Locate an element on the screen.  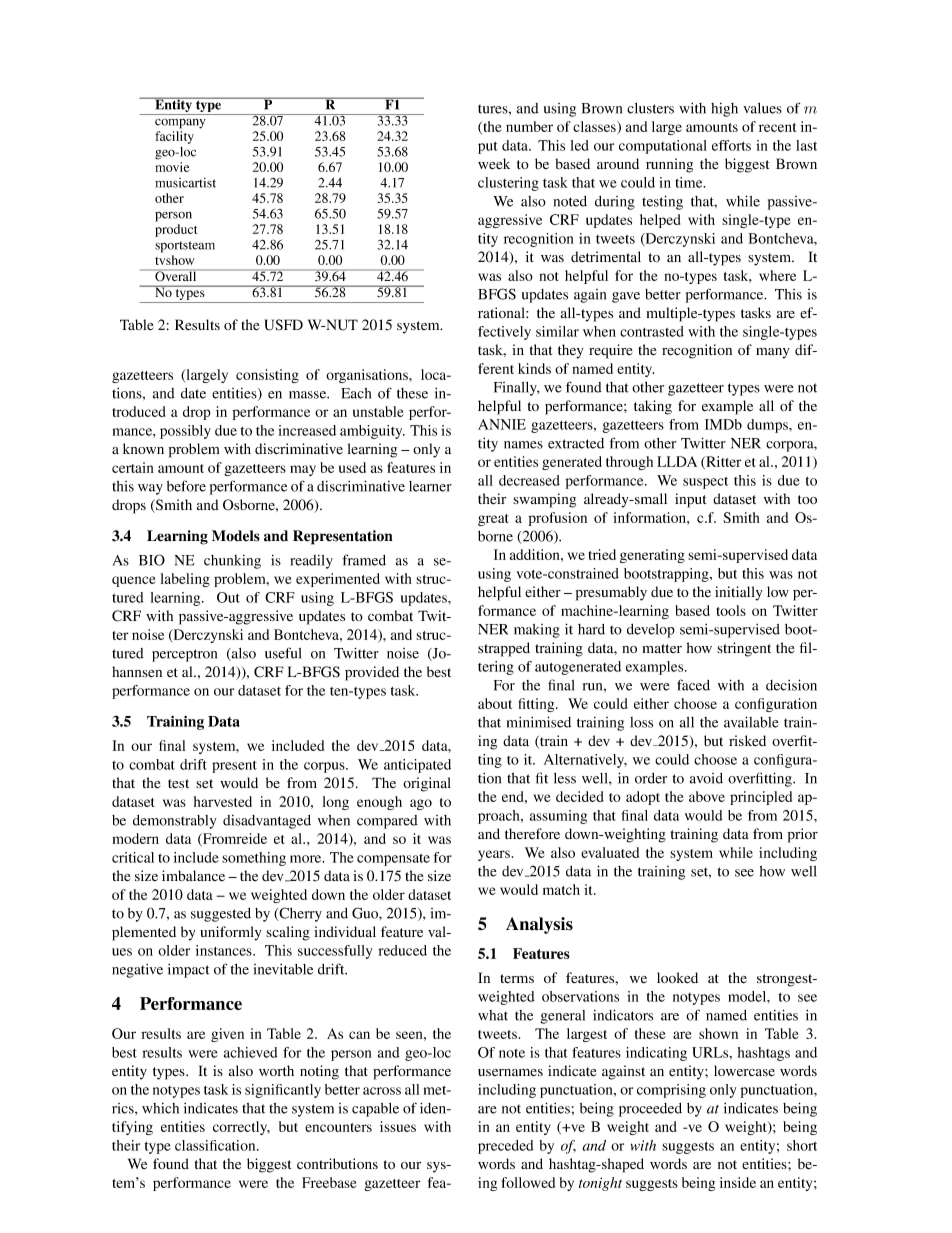
facility is located at coordinates (174, 137).
